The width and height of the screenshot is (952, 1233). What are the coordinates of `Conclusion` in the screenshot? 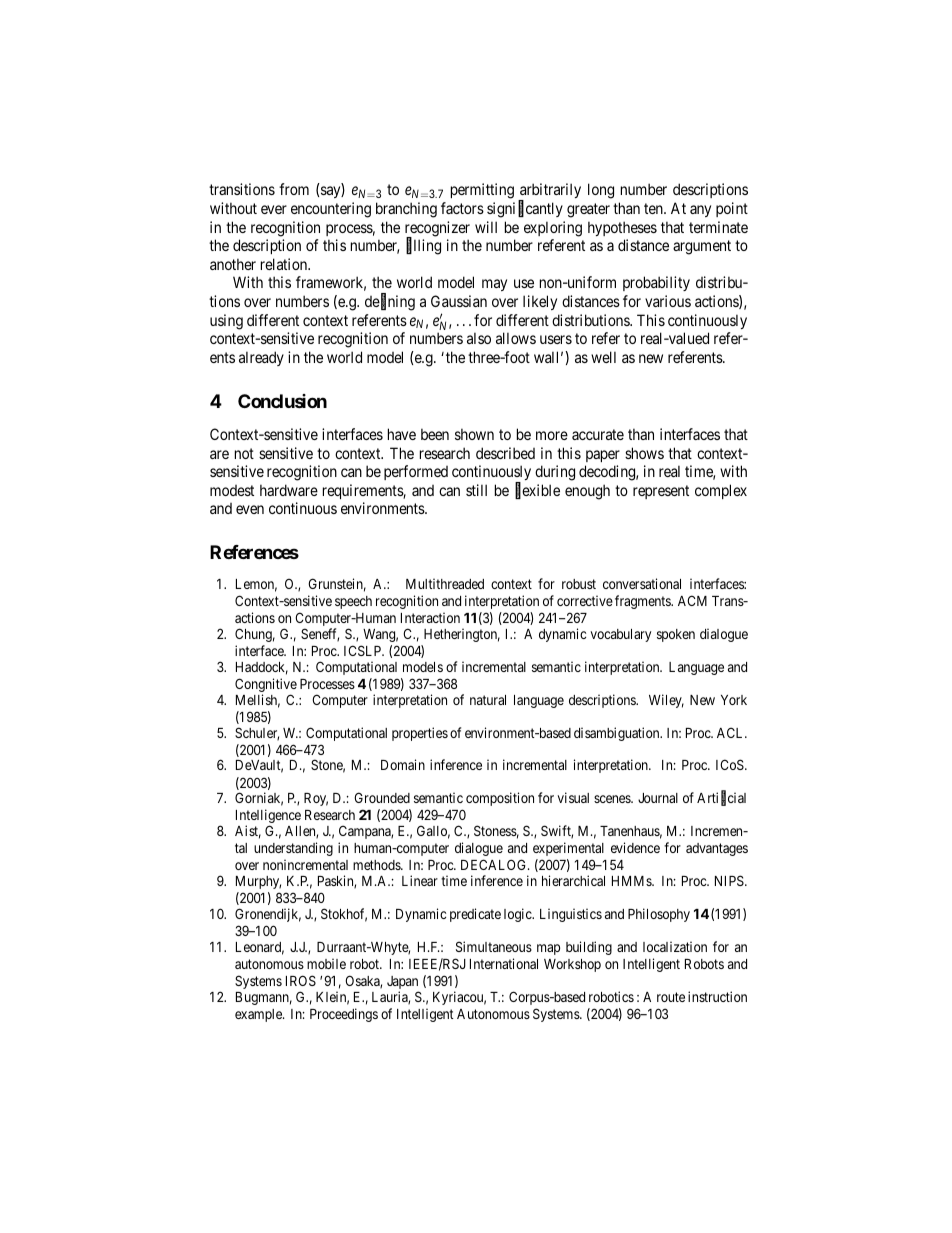 It's located at (282, 401).
